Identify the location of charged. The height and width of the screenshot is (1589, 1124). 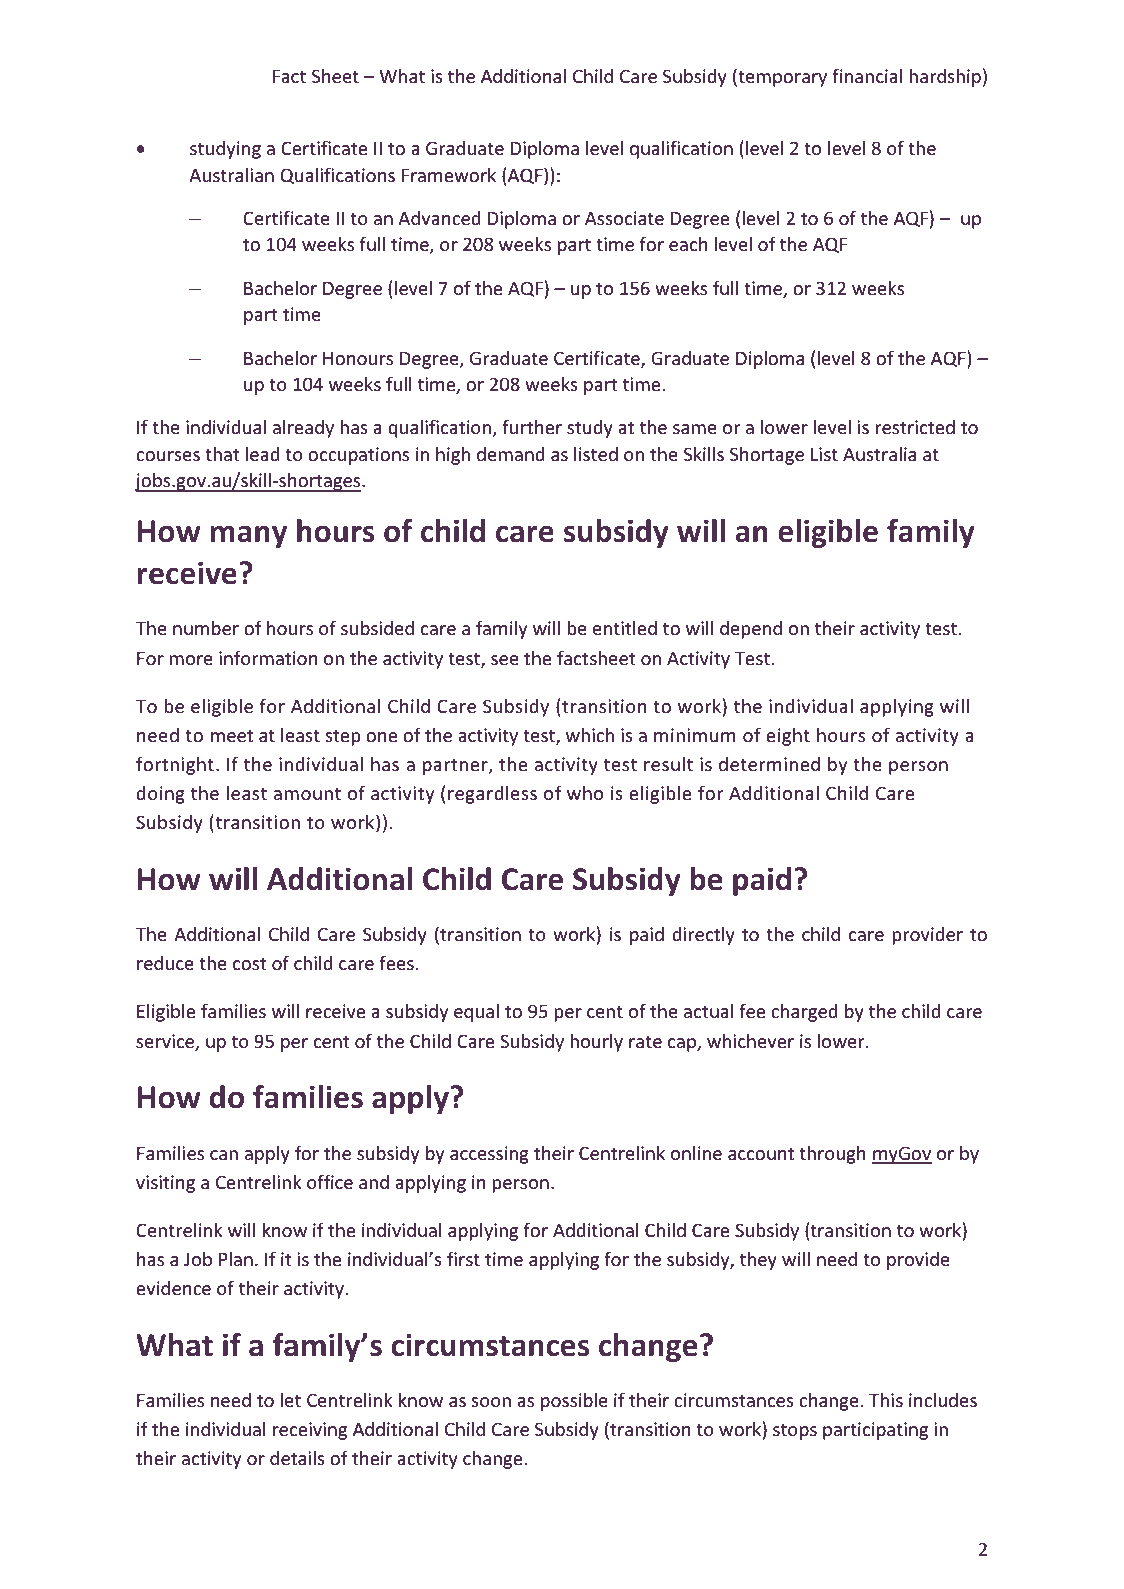
(804, 1013).
